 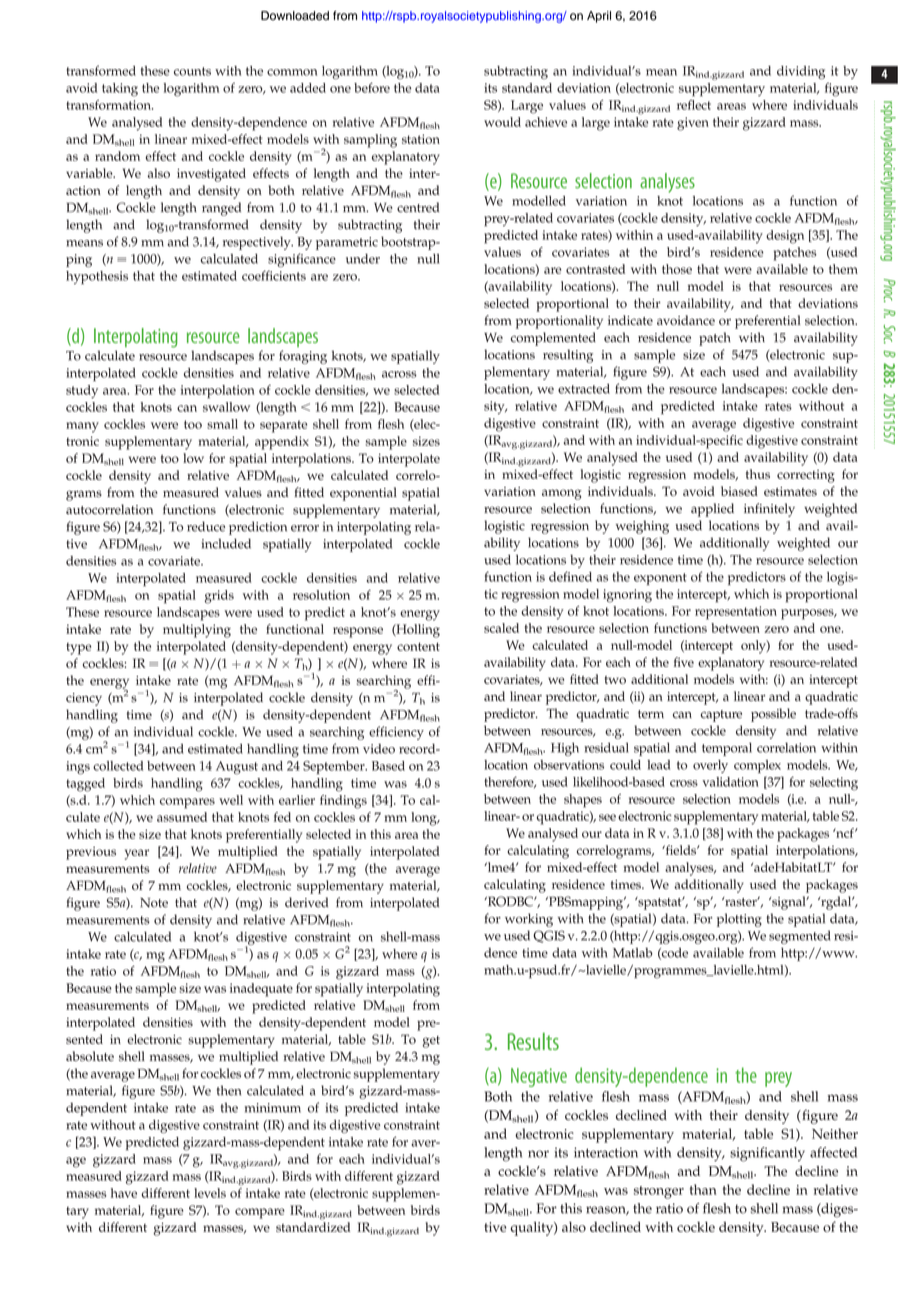 What do you see at coordinates (501, 628) in the screenshot?
I see `scaled` at bounding box center [501, 628].
